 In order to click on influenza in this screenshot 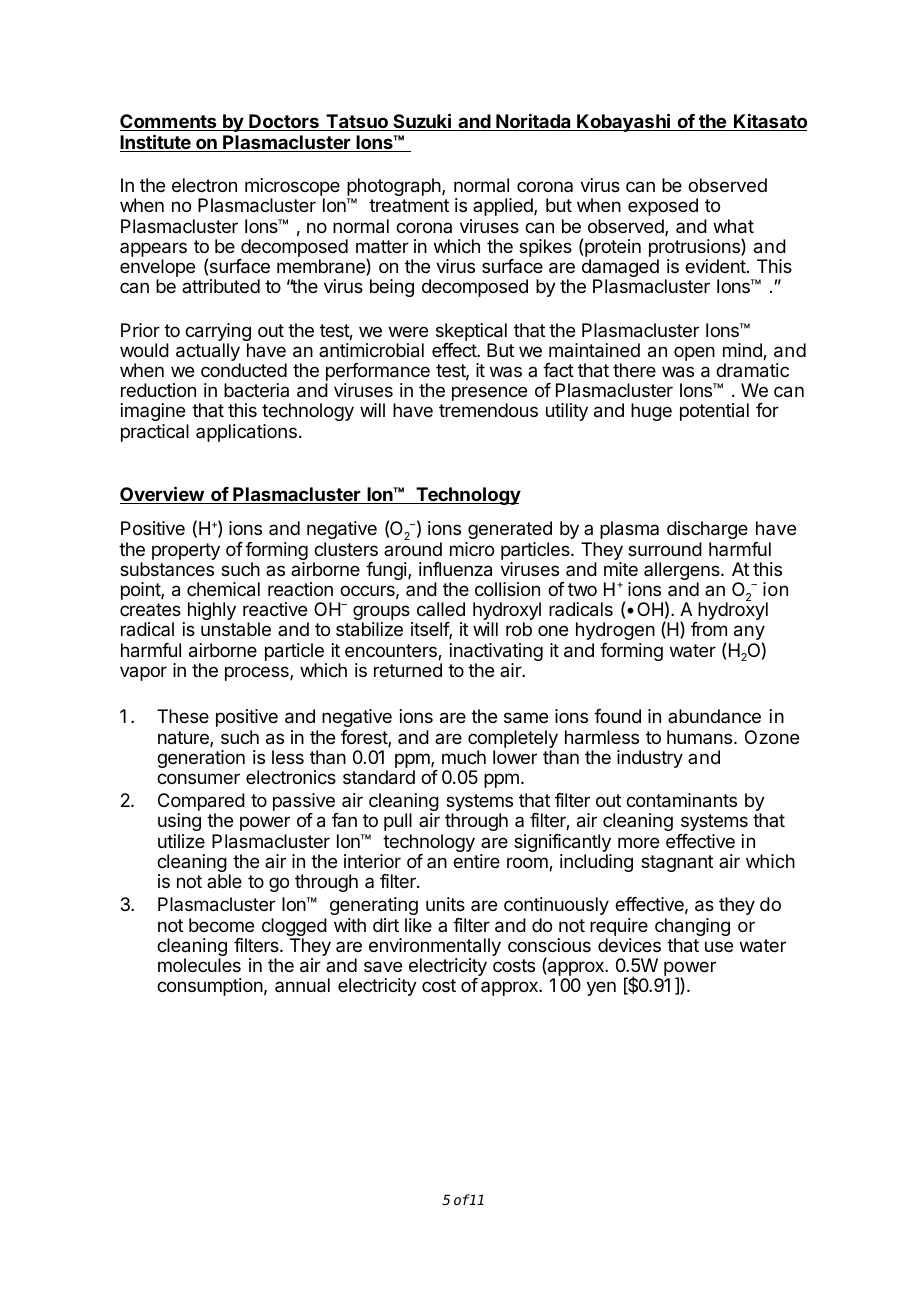, I will do `click(455, 569)`.
